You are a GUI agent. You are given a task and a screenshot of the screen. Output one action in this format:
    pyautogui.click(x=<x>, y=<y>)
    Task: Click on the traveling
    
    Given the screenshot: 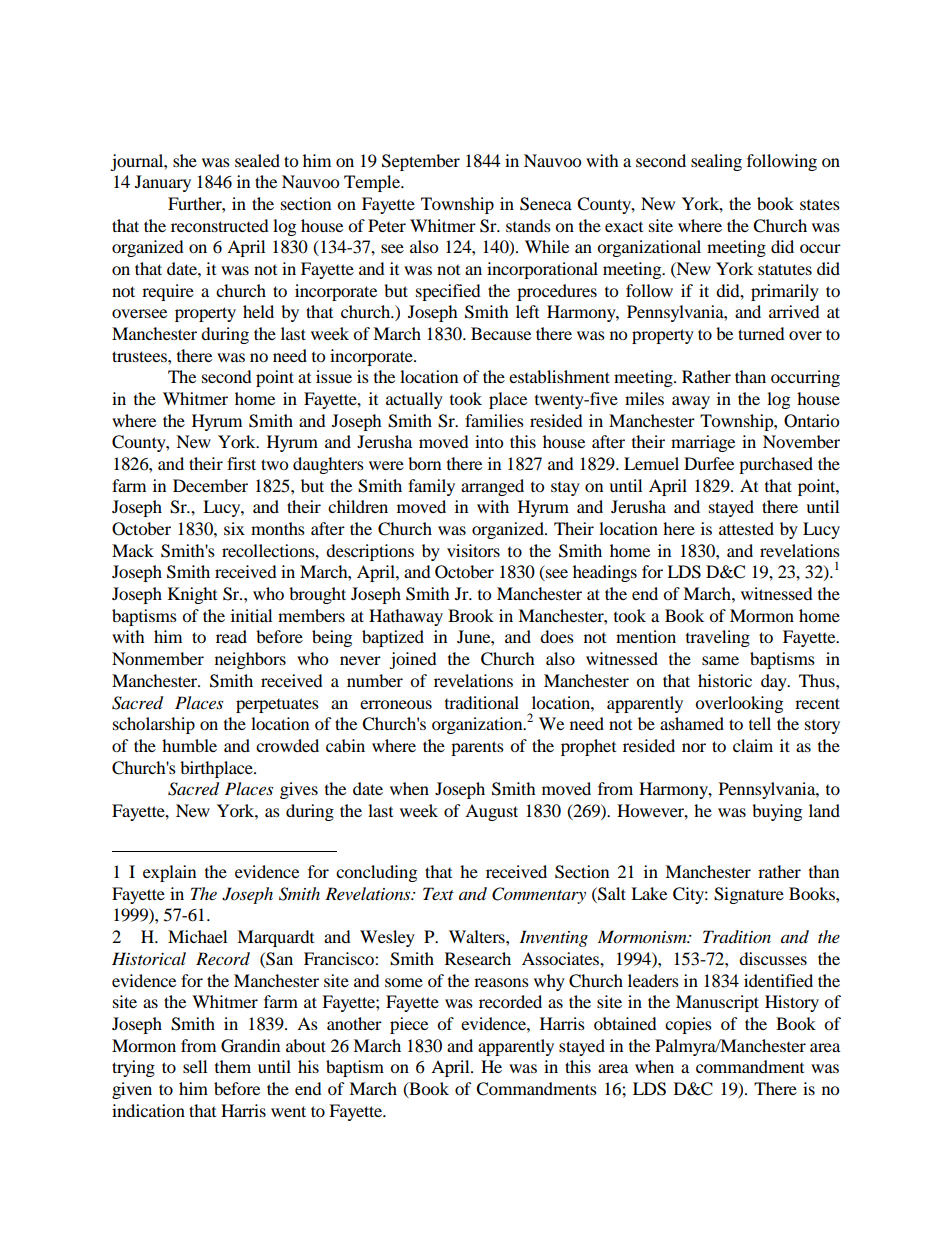 What is the action you would take?
    pyautogui.click(x=718, y=638)
